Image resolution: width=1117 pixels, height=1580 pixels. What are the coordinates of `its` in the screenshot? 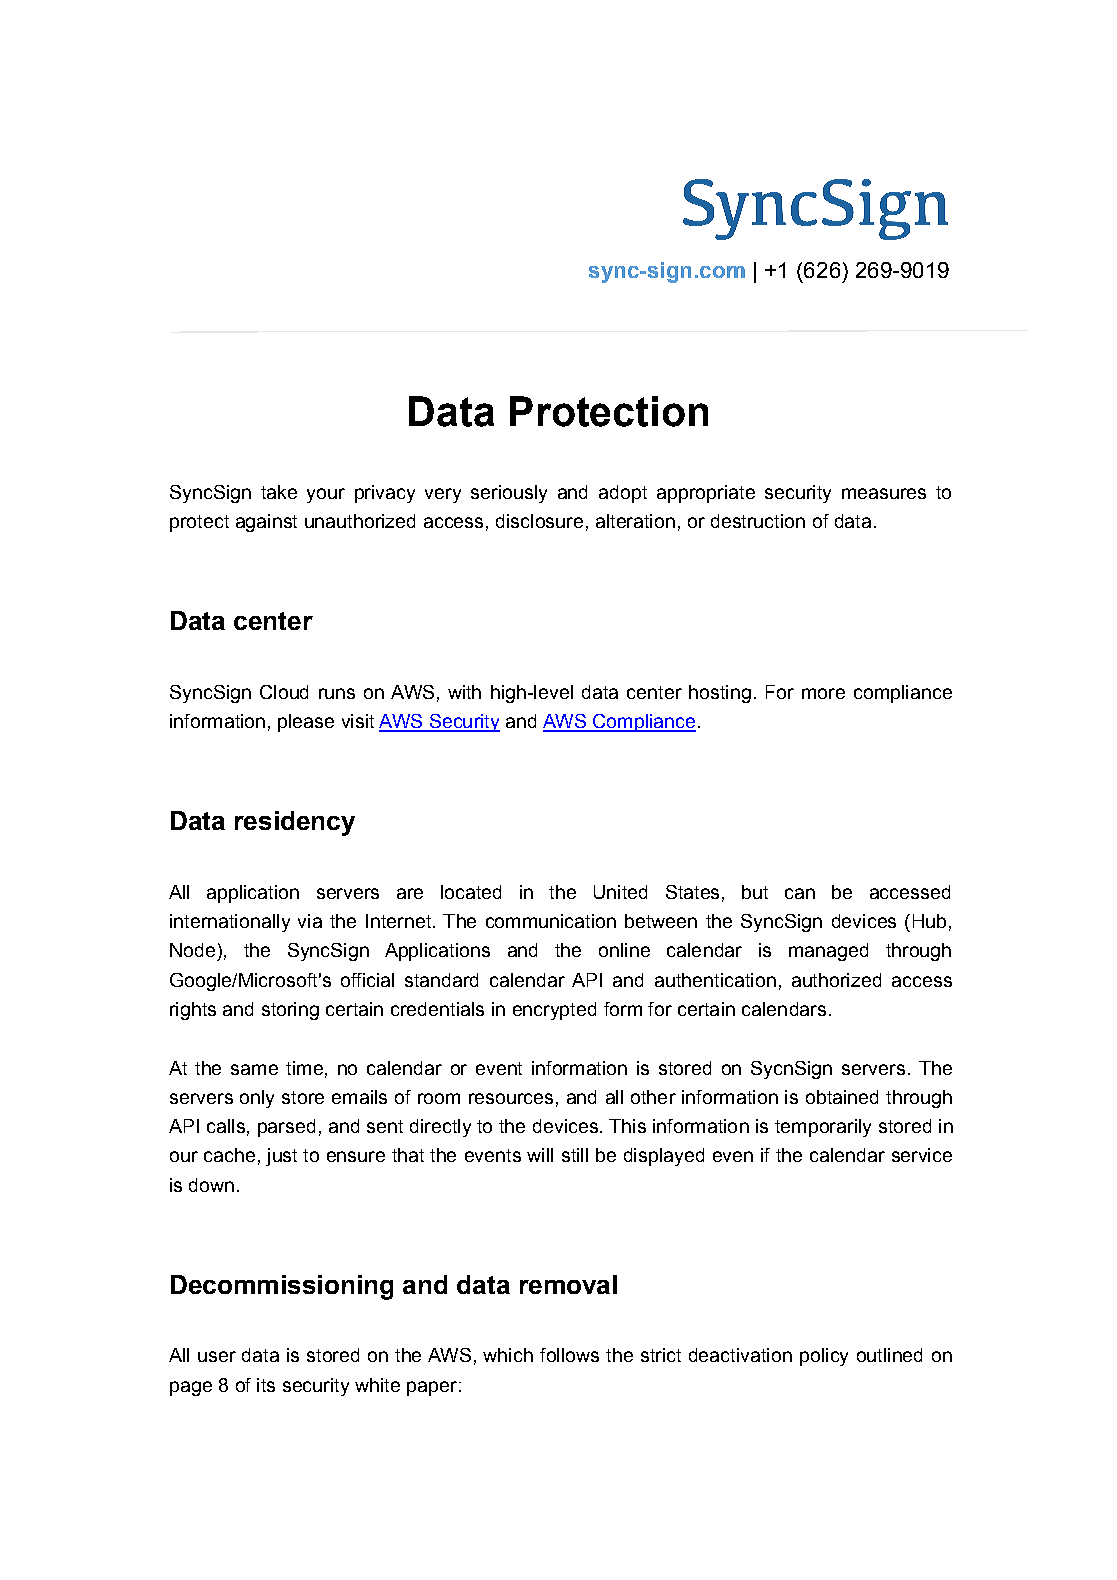 It's located at (266, 1385).
